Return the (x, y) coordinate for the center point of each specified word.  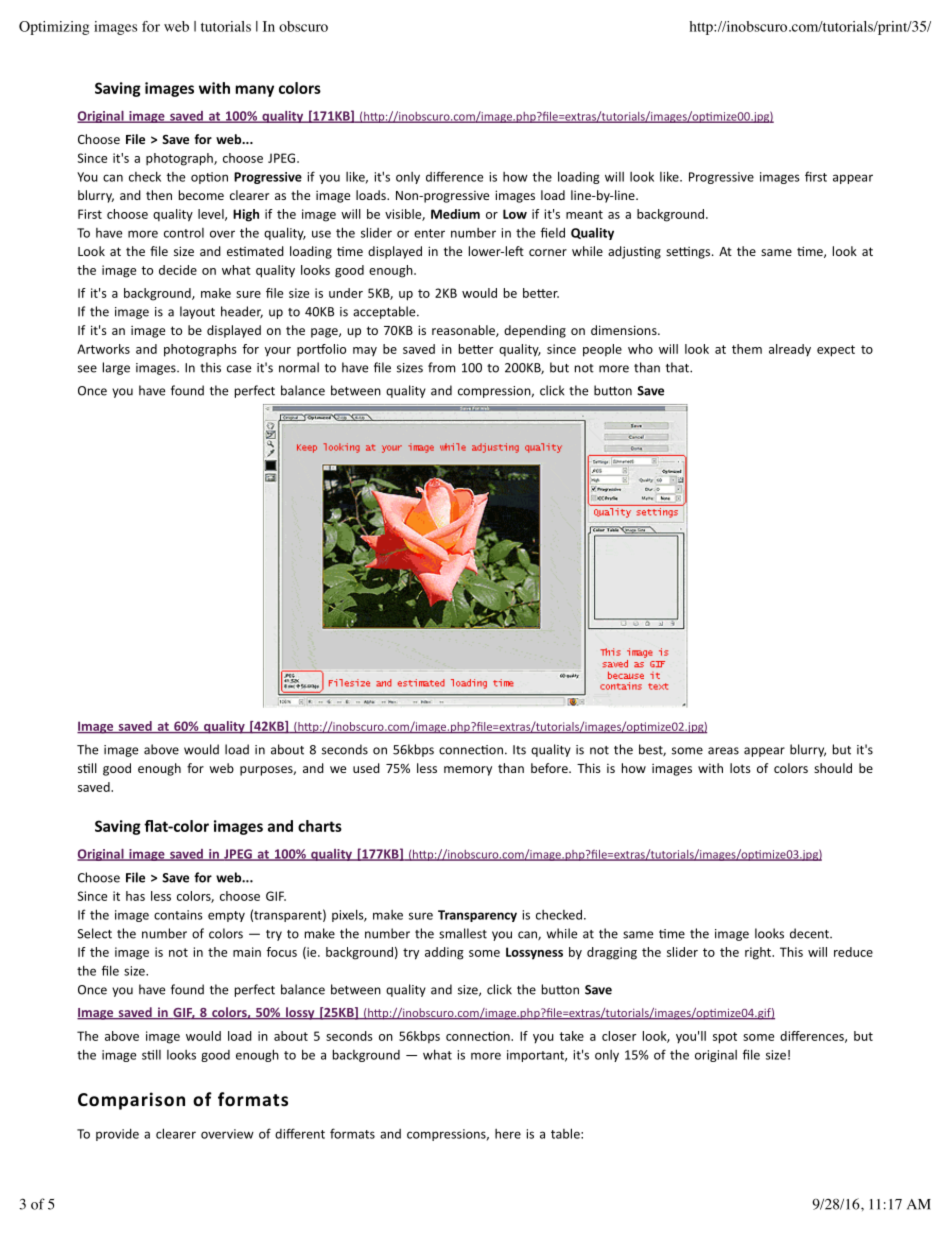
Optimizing (54, 28)
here (508, 1134)
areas (723, 751)
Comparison (131, 1101)
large (116, 368)
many (255, 91)
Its (519, 750)
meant (584, 214)
